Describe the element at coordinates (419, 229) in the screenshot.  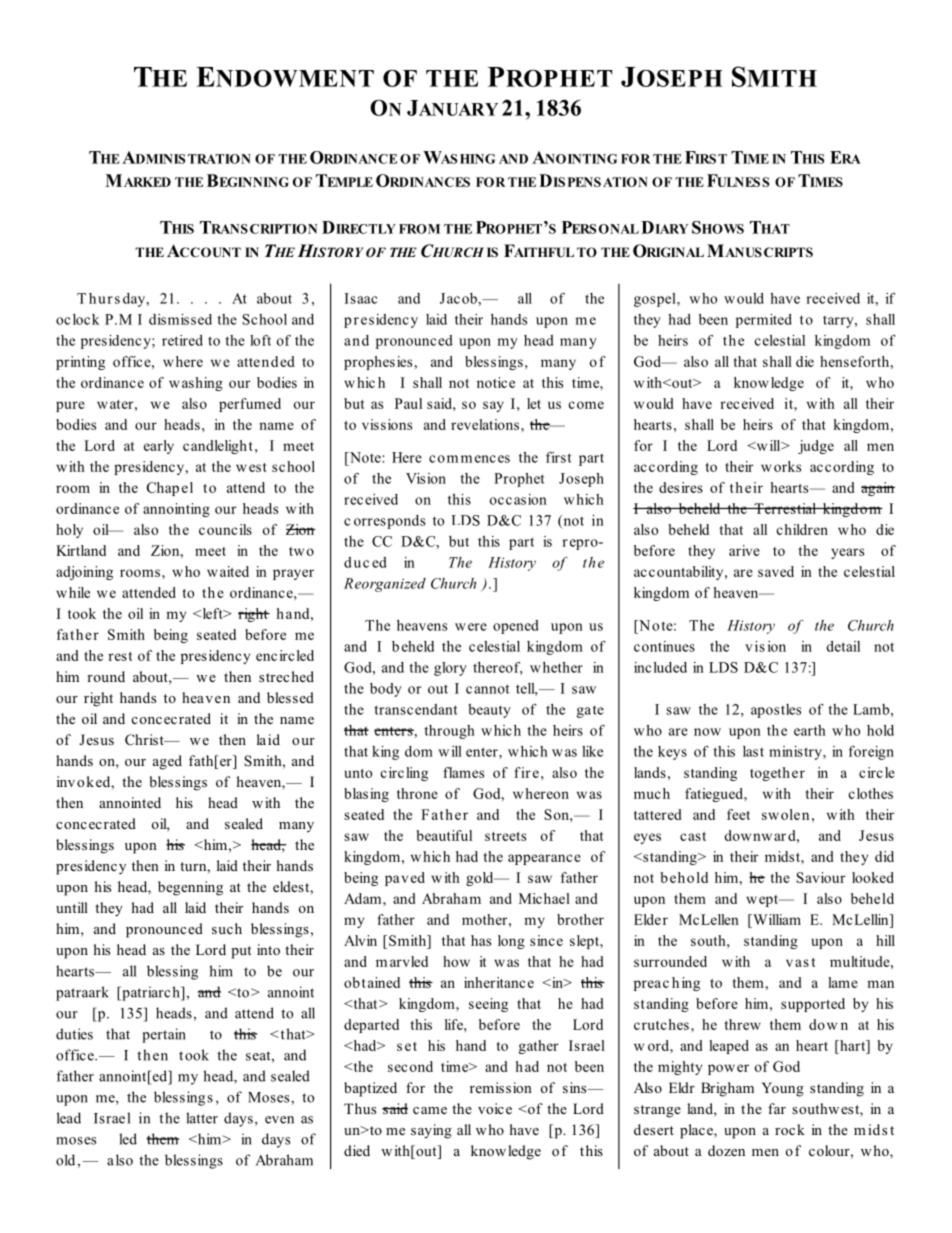
I see `FROM` at that location.
